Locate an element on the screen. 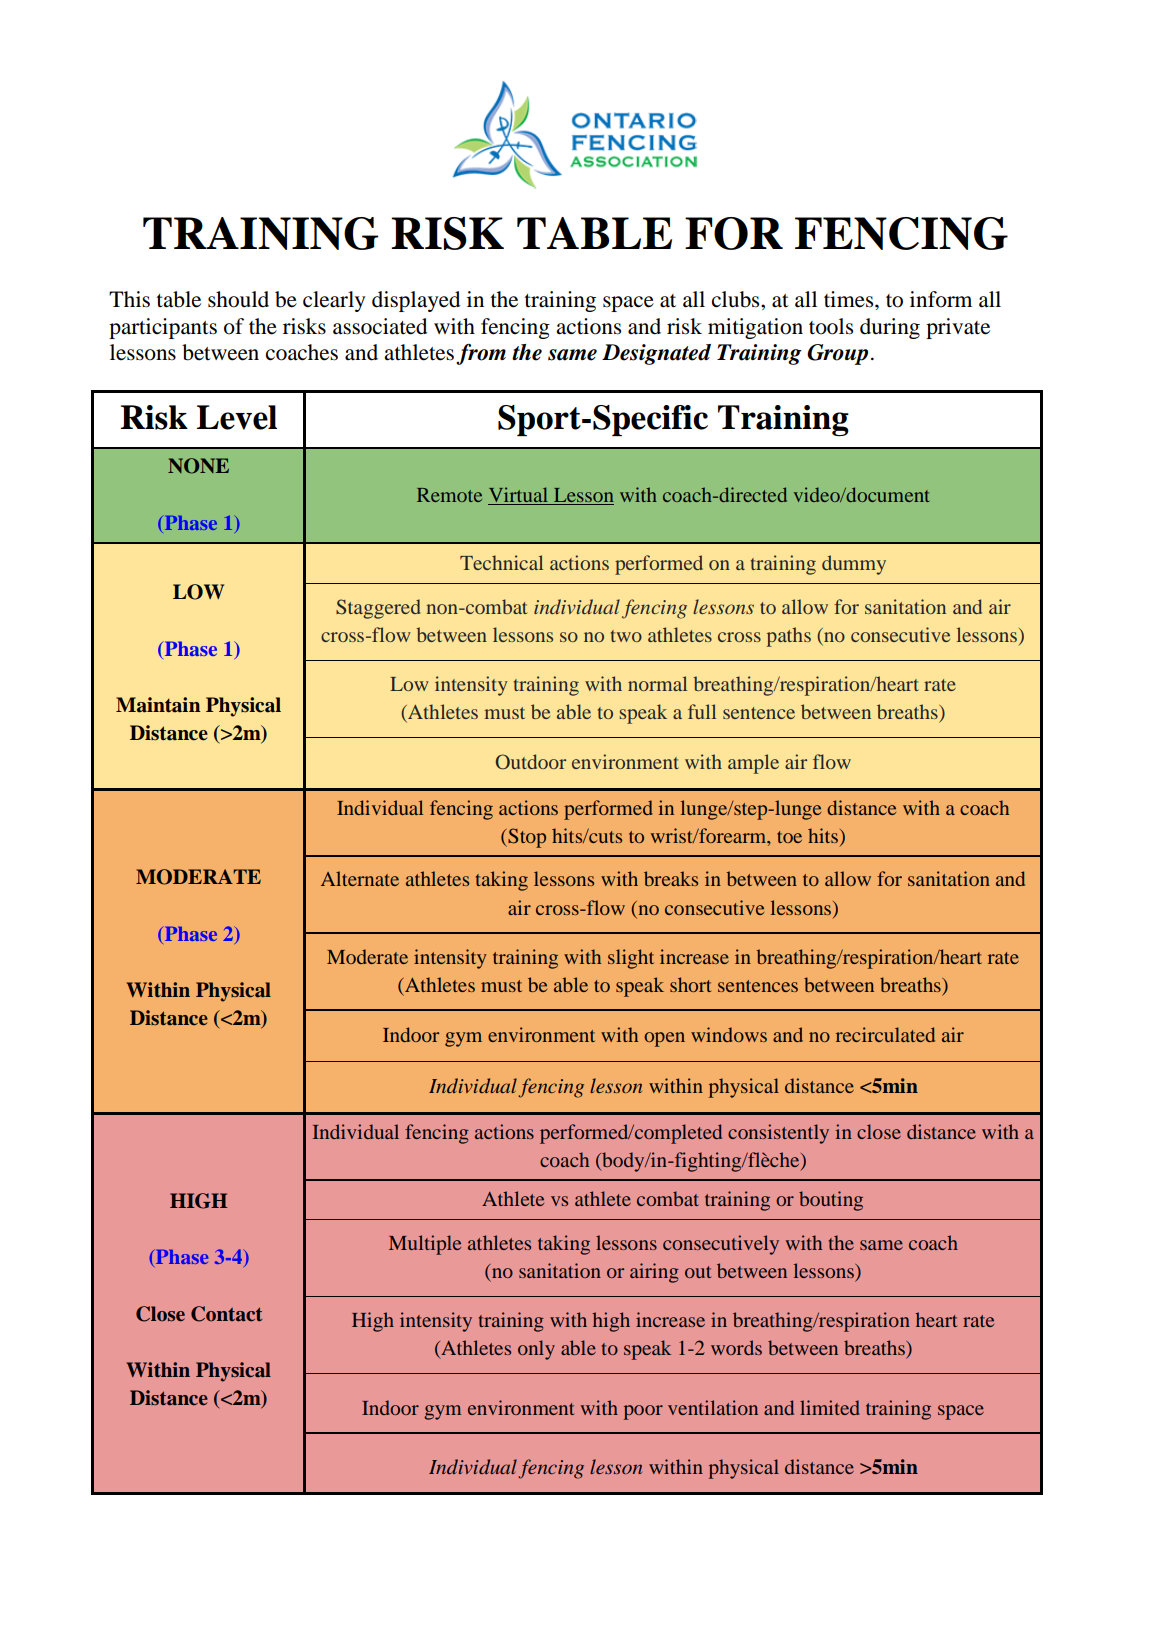 The height and width of the screenshot is (1629, 1152). from is located at coordinates (481, 354).
